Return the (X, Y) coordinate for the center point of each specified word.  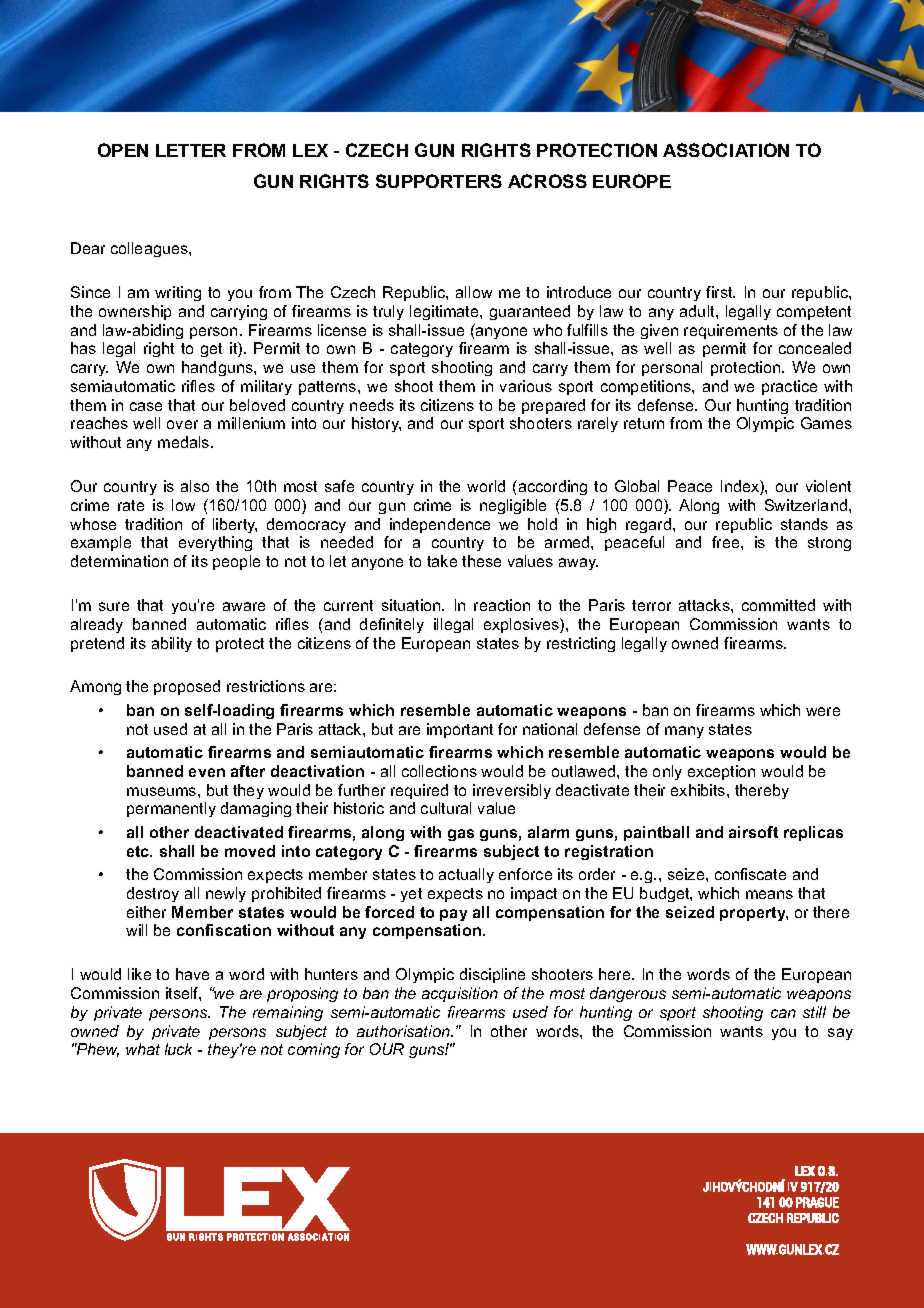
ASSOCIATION (726, 150)
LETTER (191, 150)
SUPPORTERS (439, 181)
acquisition (460, 994)
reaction (502, 605)
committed (778, 605)
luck (178, 1049)
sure (114, 606)
